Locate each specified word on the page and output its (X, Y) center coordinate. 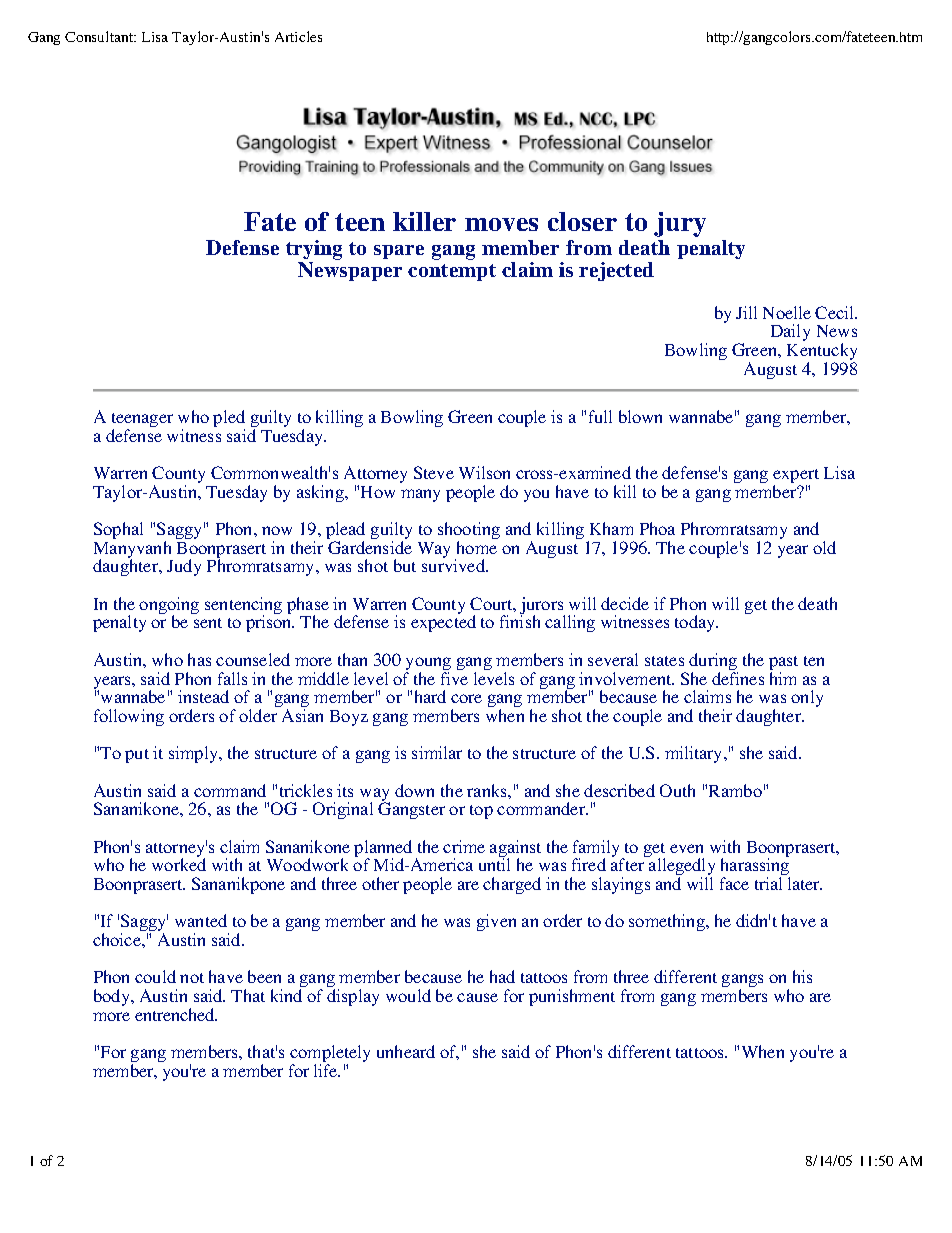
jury (680, 224)
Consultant (100, 36)
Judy (184, 567)
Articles (298, 36)
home (477, 547)
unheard (406, 1051)
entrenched (176, 1014)
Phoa (657, 528)
